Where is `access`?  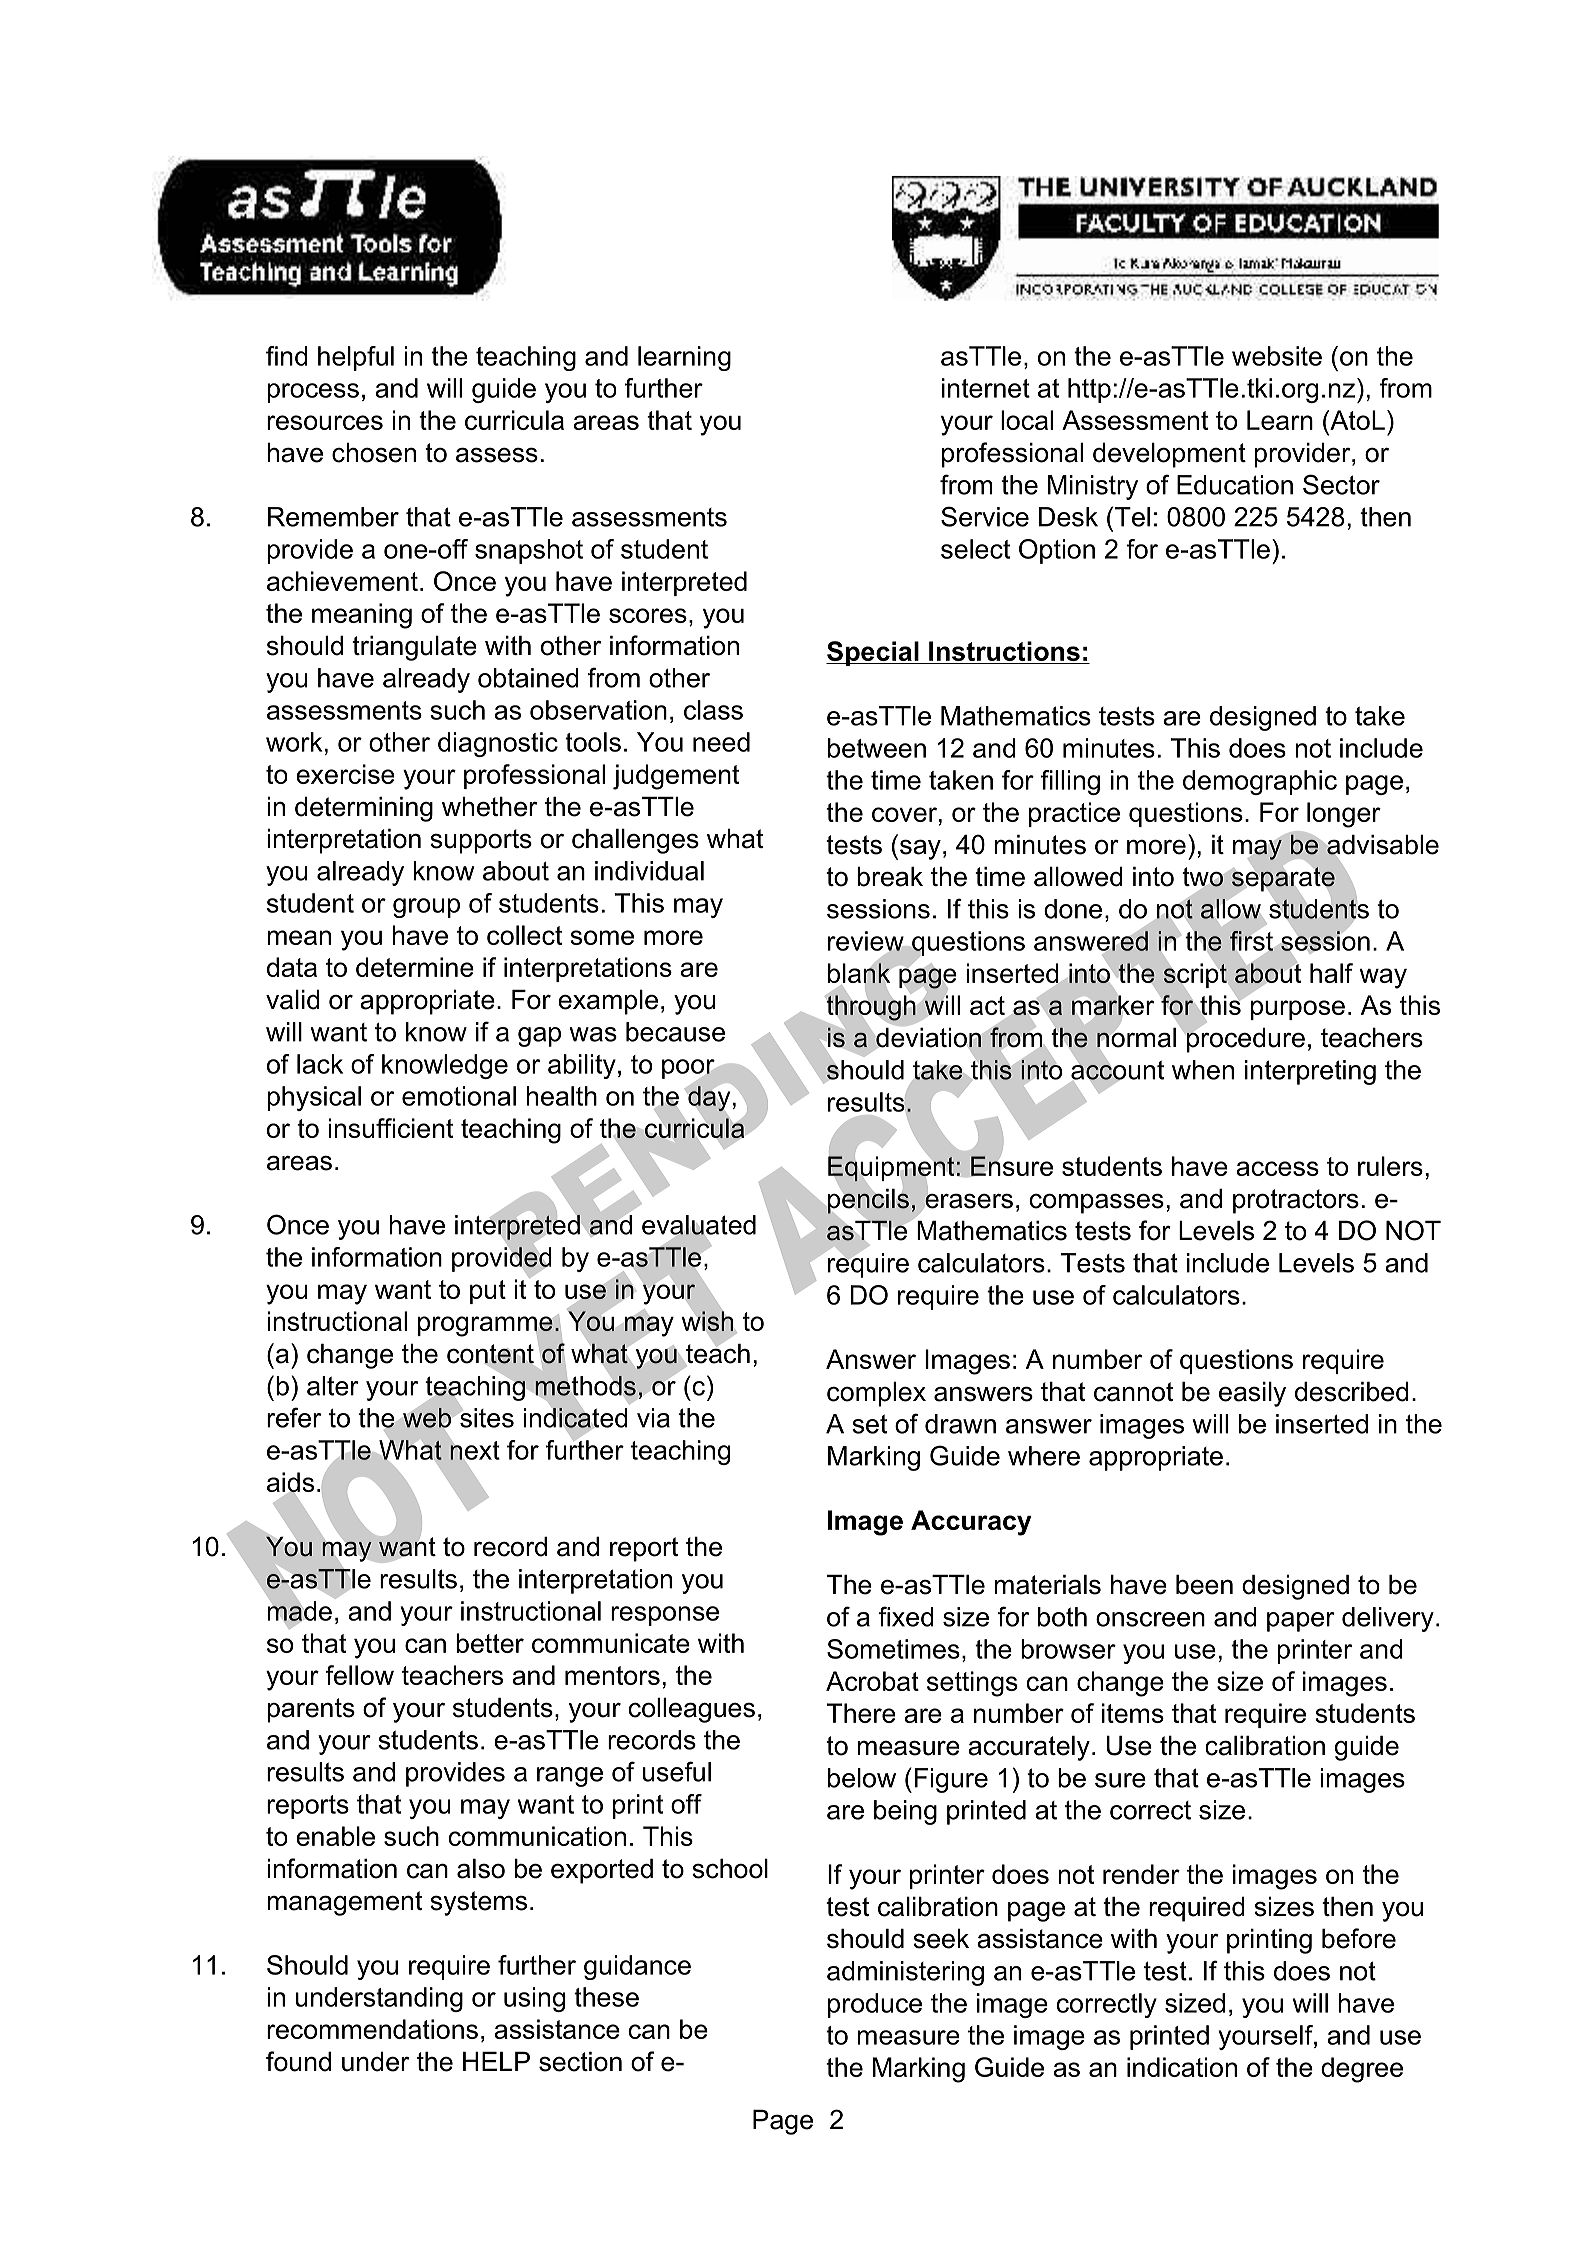 access is located at coordinates (1277, 1168).
